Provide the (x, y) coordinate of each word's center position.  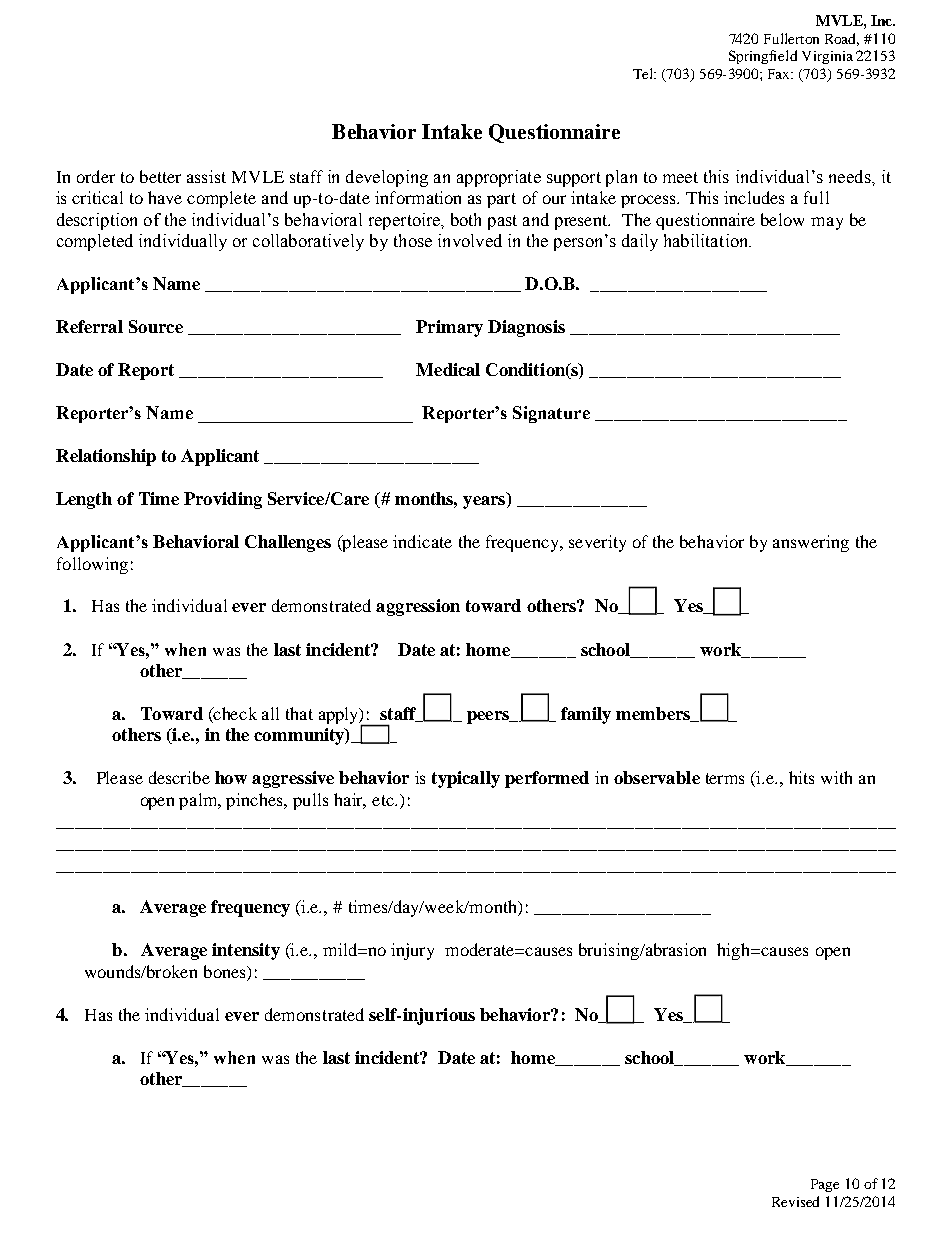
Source (156, 326)
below (782, 219)
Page (825, 1185)
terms (725, 778)
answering (811, 543)
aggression (418, 607)
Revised (795, 1201)
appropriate (499, 178)
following (92, 565)
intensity (246, 951)
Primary (449, 328)
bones (226, 973)
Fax (780, 74)
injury (412, 951)
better (160, 176)
